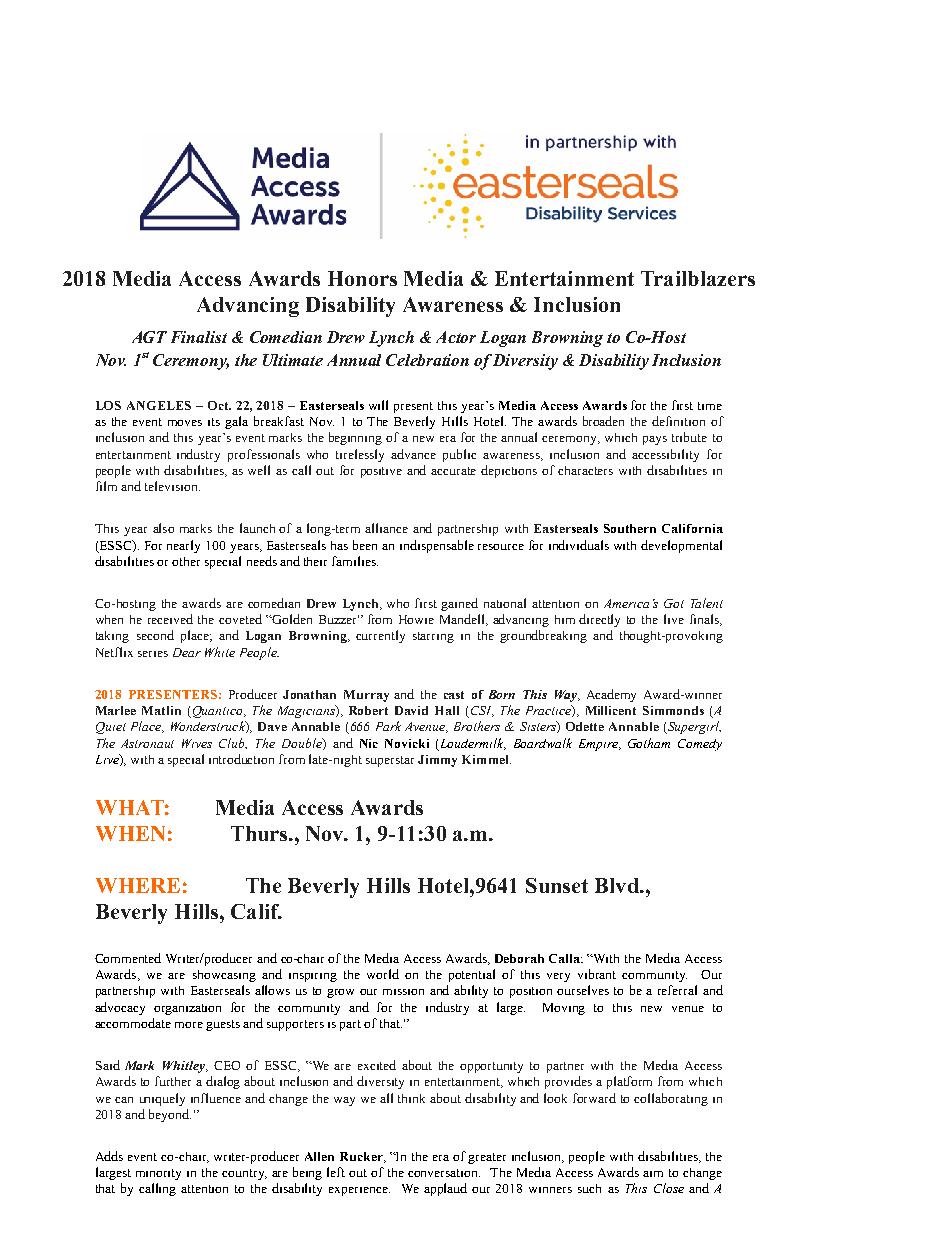  I want to click on Park, so click(388, 726).
